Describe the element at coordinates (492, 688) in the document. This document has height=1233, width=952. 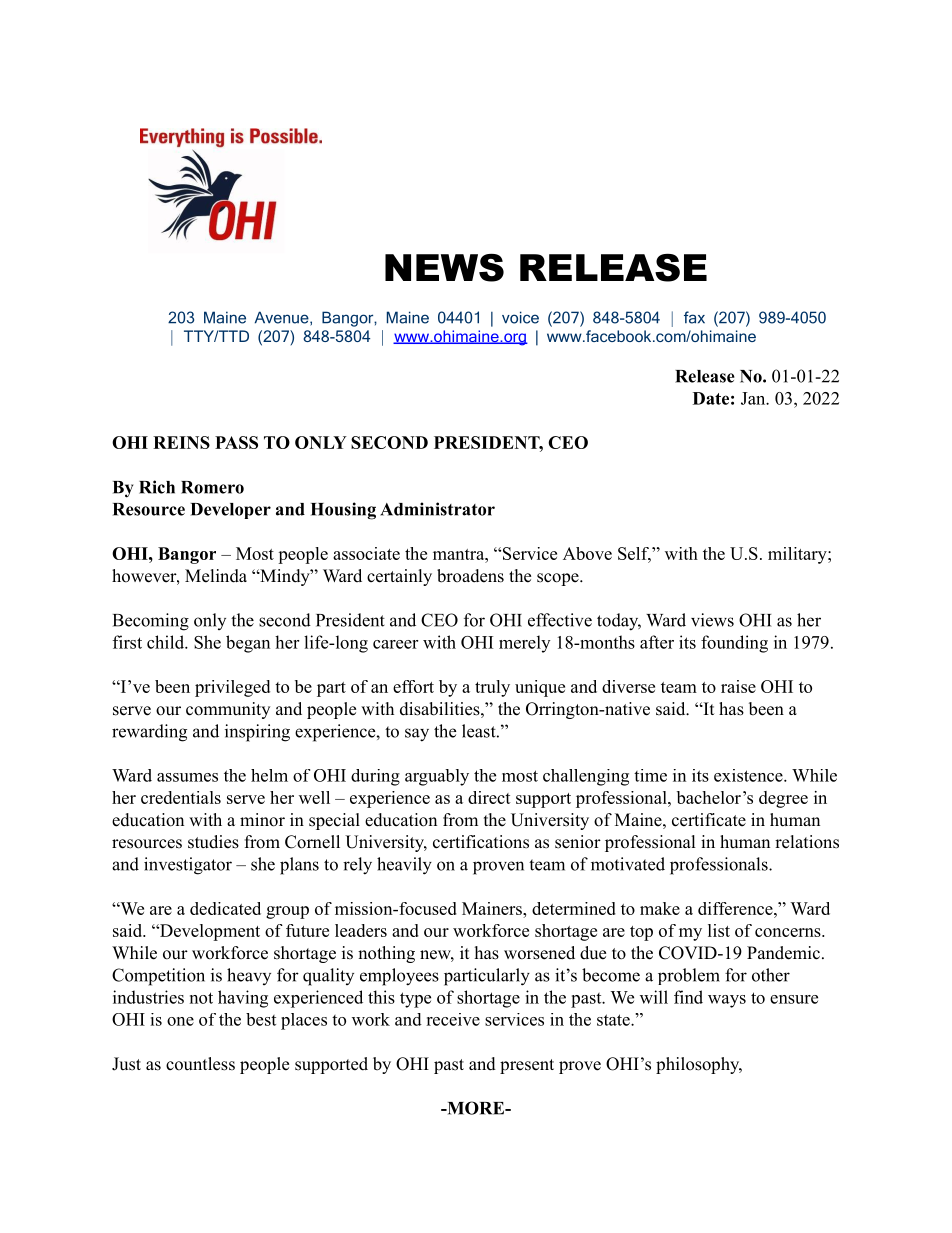
I see `truly` at that location.
